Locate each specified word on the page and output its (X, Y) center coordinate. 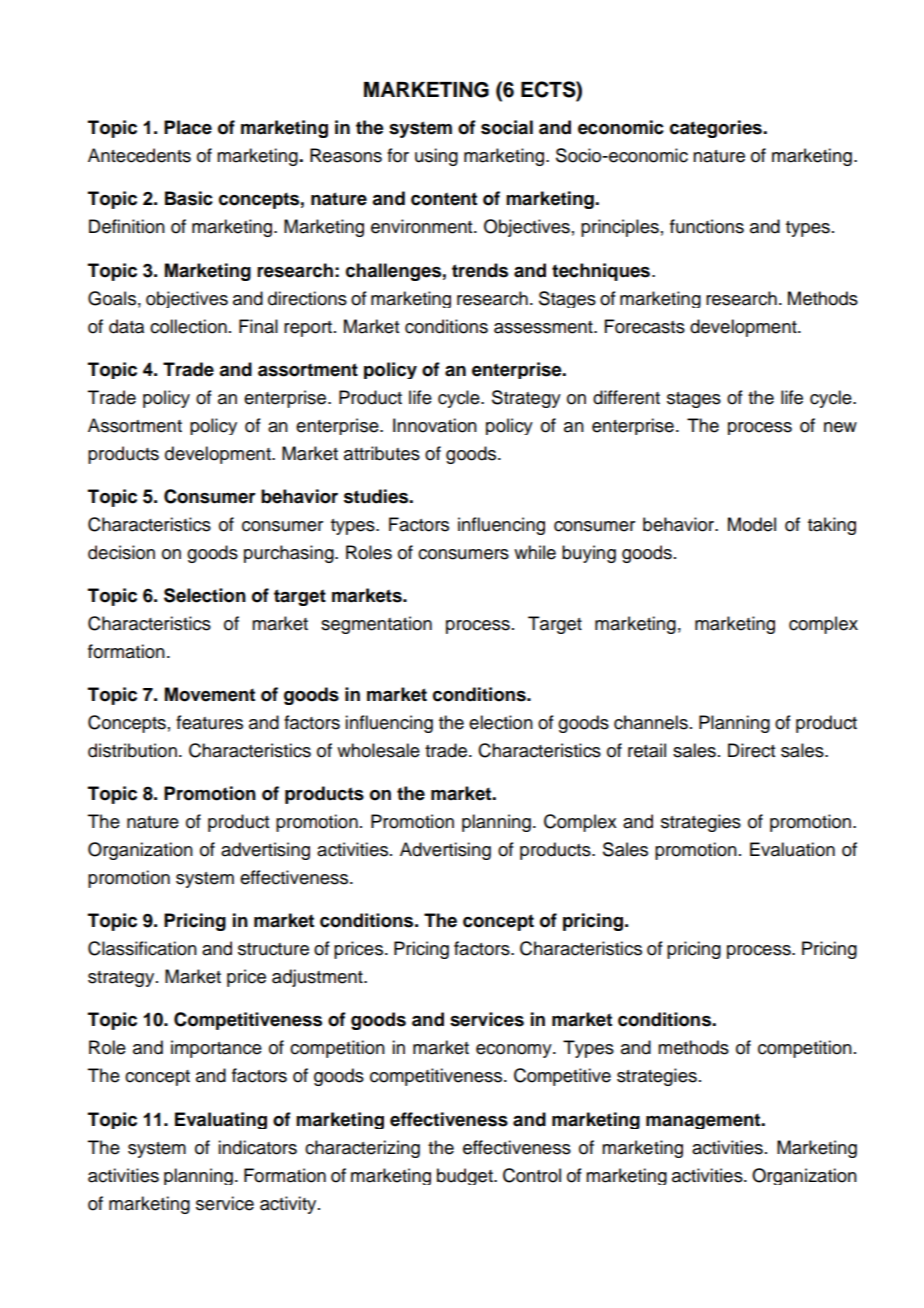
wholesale (378, 750)
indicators (257, 1147)
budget (466, 1176)
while (535, 552)
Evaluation (792, 849)
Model (752, 524)
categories (717, 129)
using (436, 157)
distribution (132, 750)
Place (188, 127)
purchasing (290, 554)
